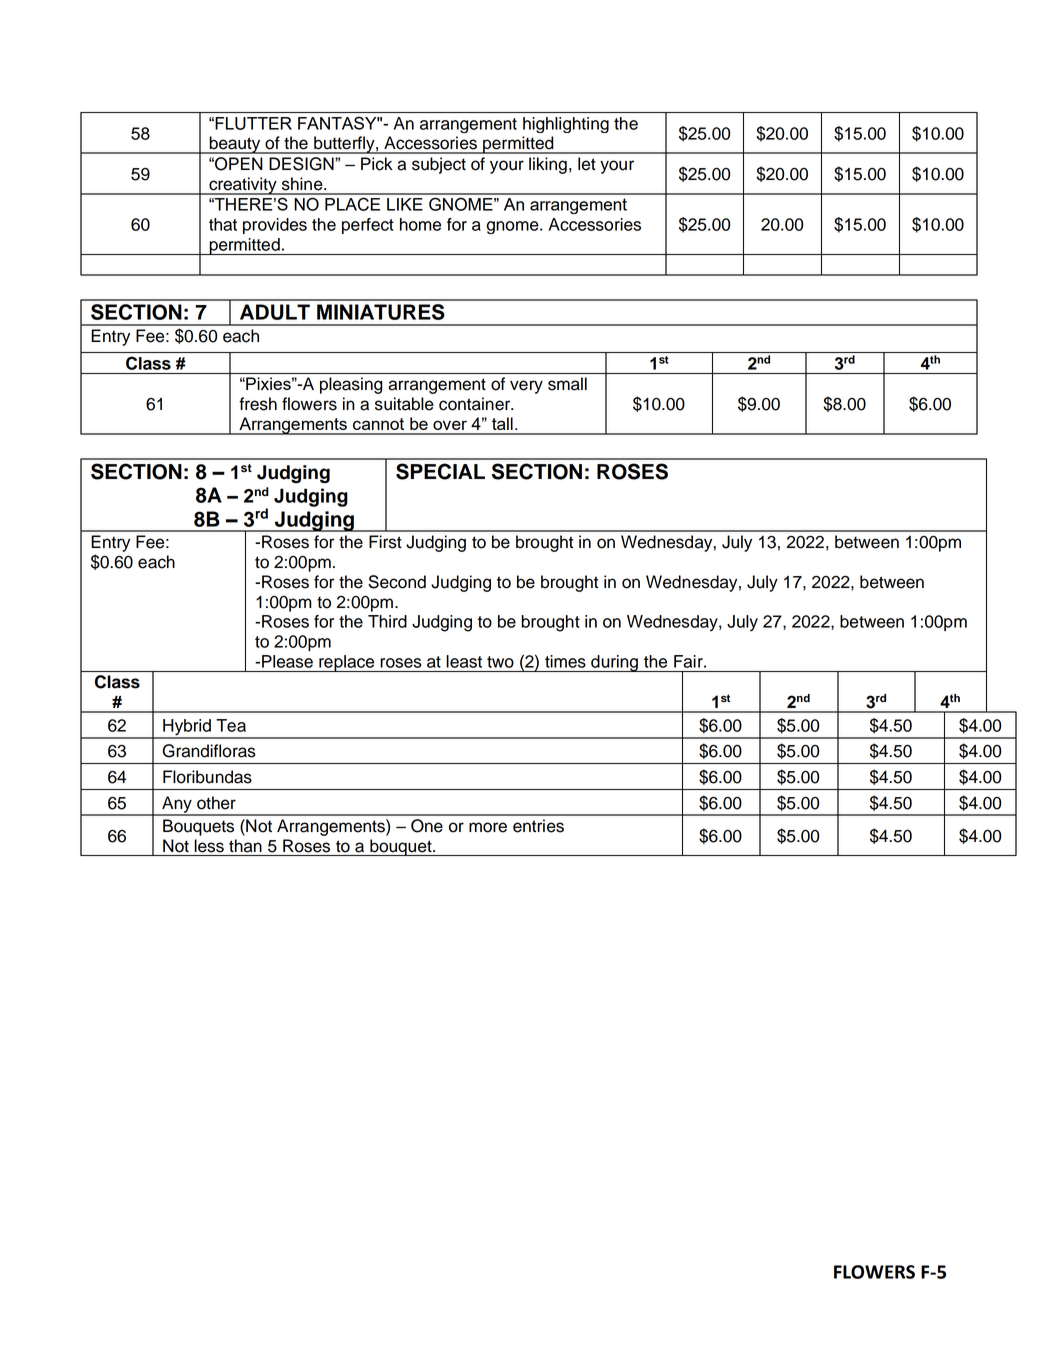  Describe the element at coordinates (404, 404) in the screenshot. I see `suitable` at that location.
